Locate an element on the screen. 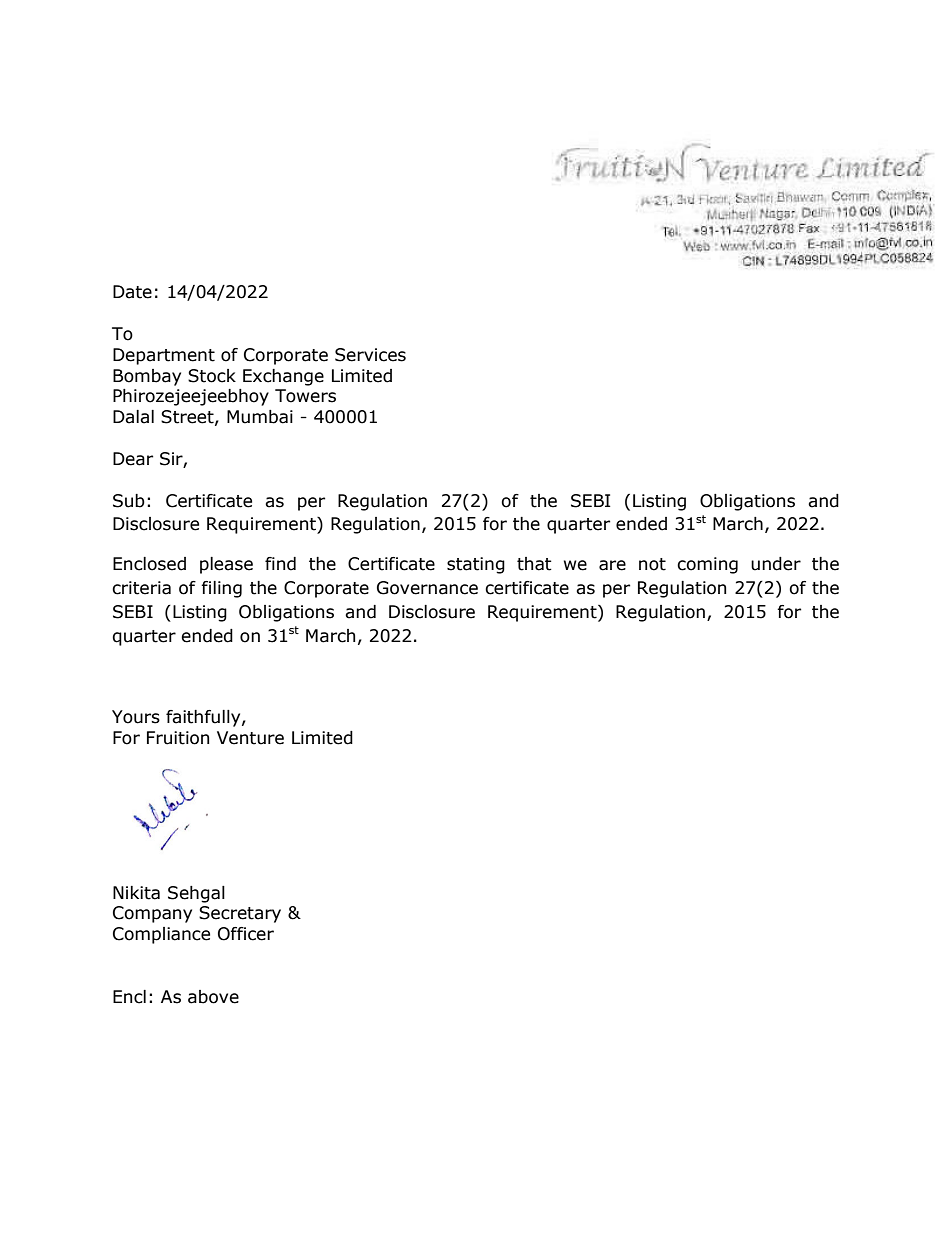  Governance is located at coordinates (427, 588).
